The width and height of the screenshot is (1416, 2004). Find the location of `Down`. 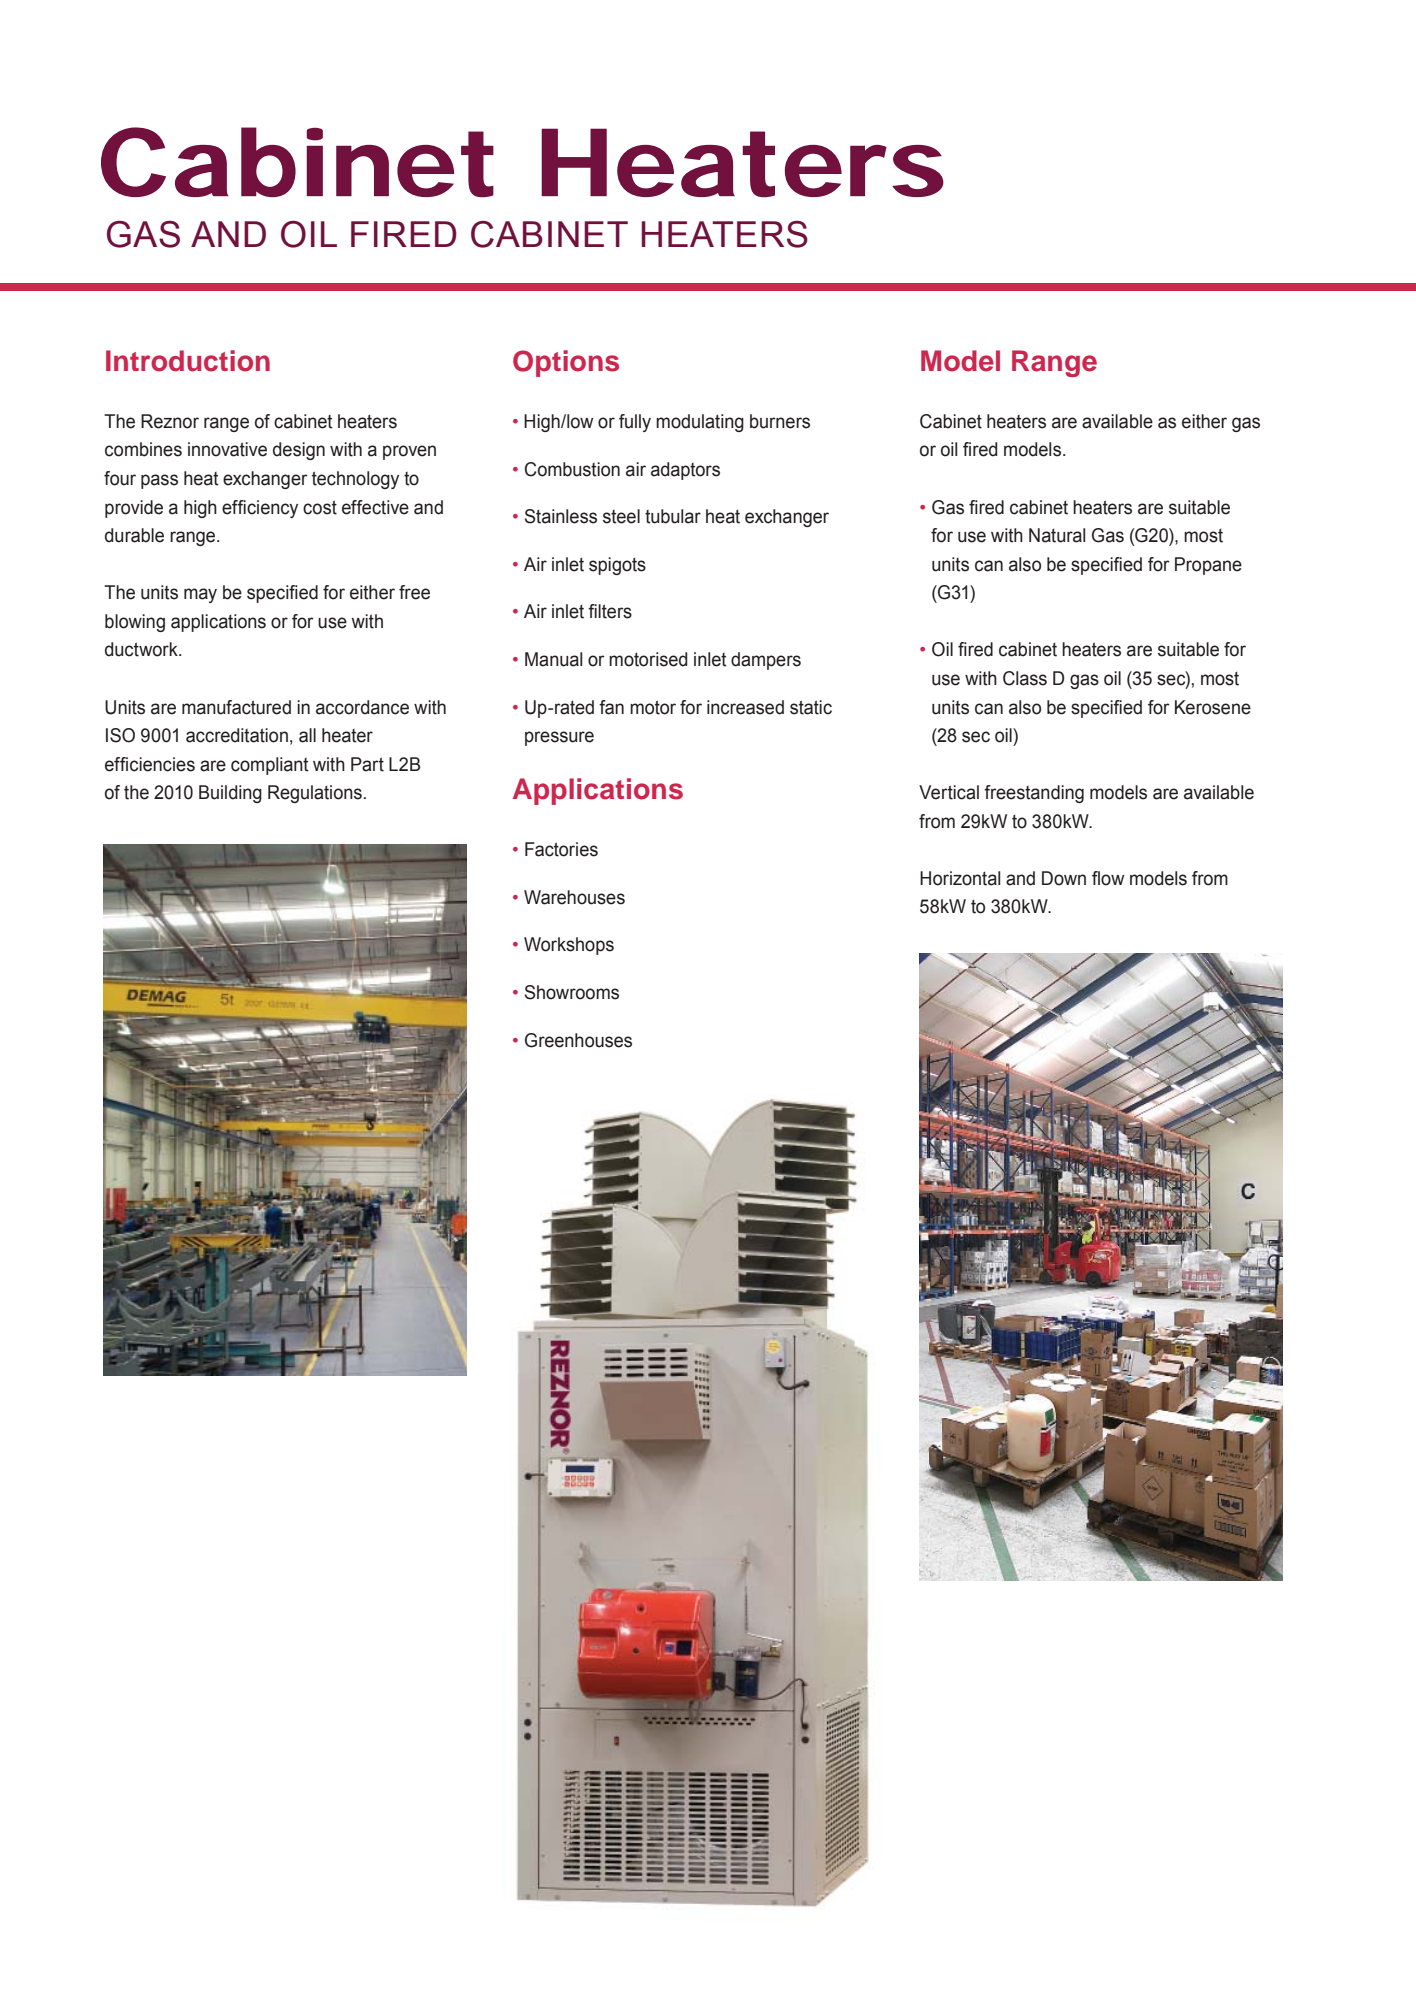

Down is located at coordinates (1064, 878).
